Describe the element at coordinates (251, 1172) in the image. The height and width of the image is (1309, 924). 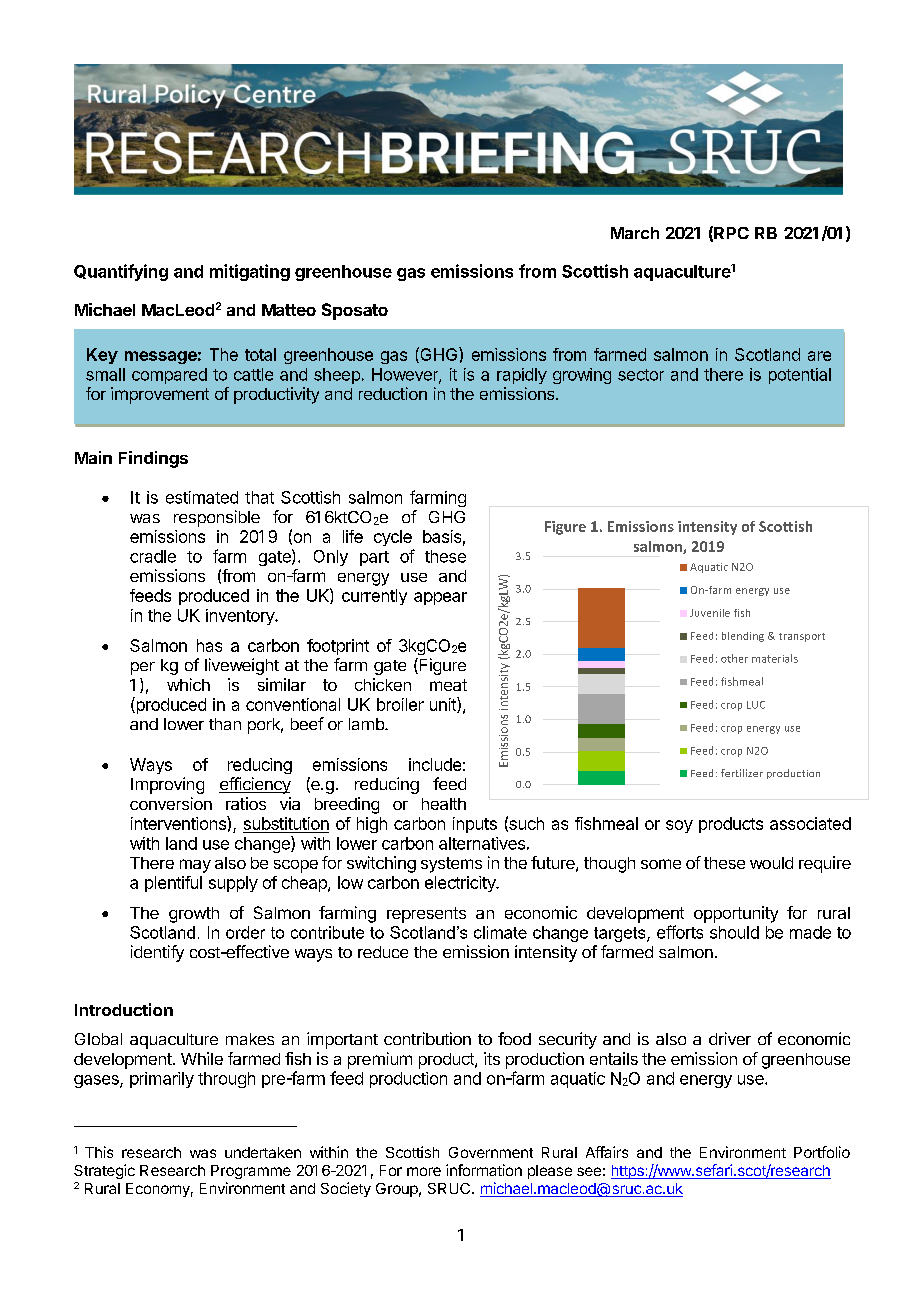
I see `Programme` at that location.
